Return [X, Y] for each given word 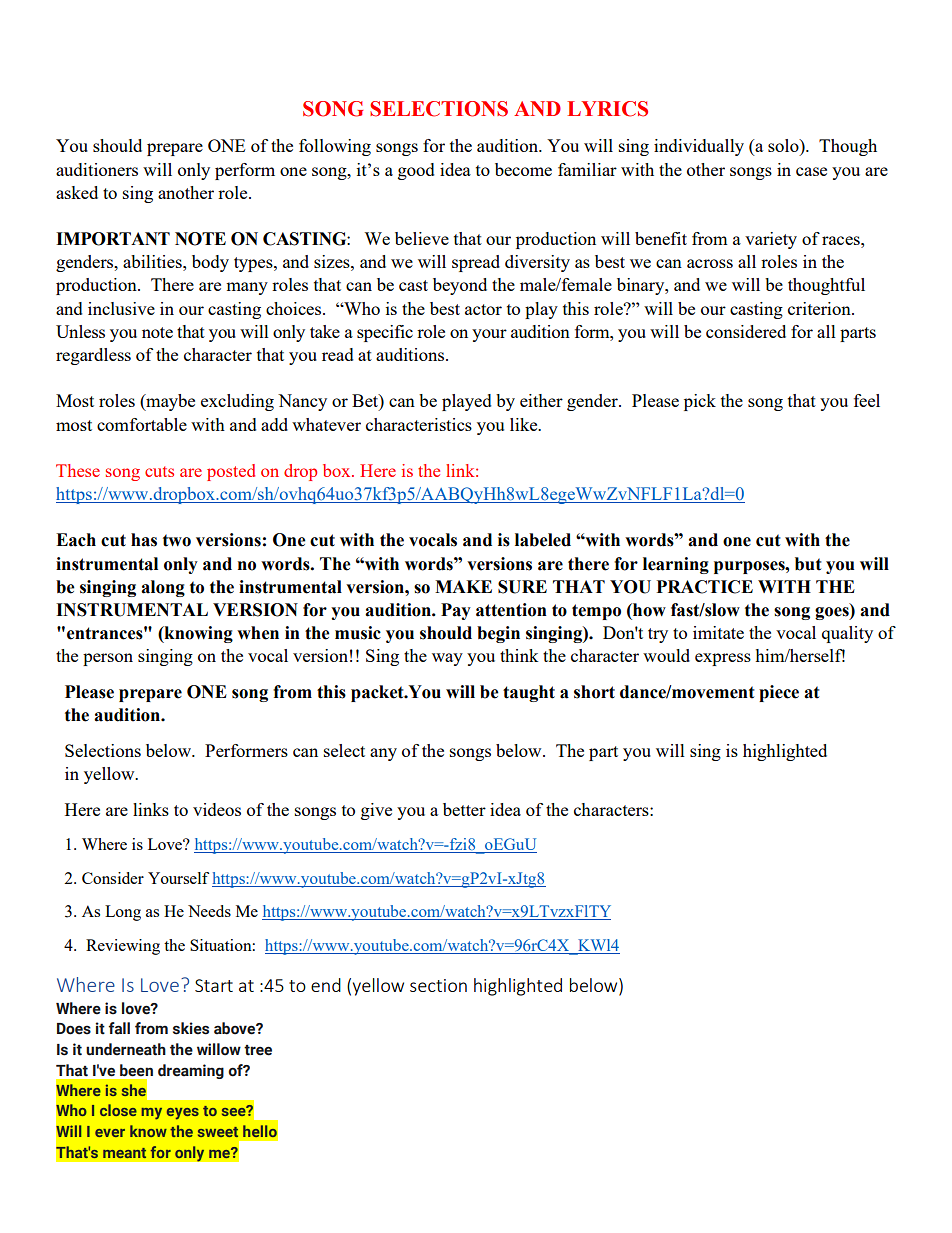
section [438, 985]
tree [258, 1050]
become [523, 169]
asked [77, 192]
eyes [183, 1114]
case [811, 171]
